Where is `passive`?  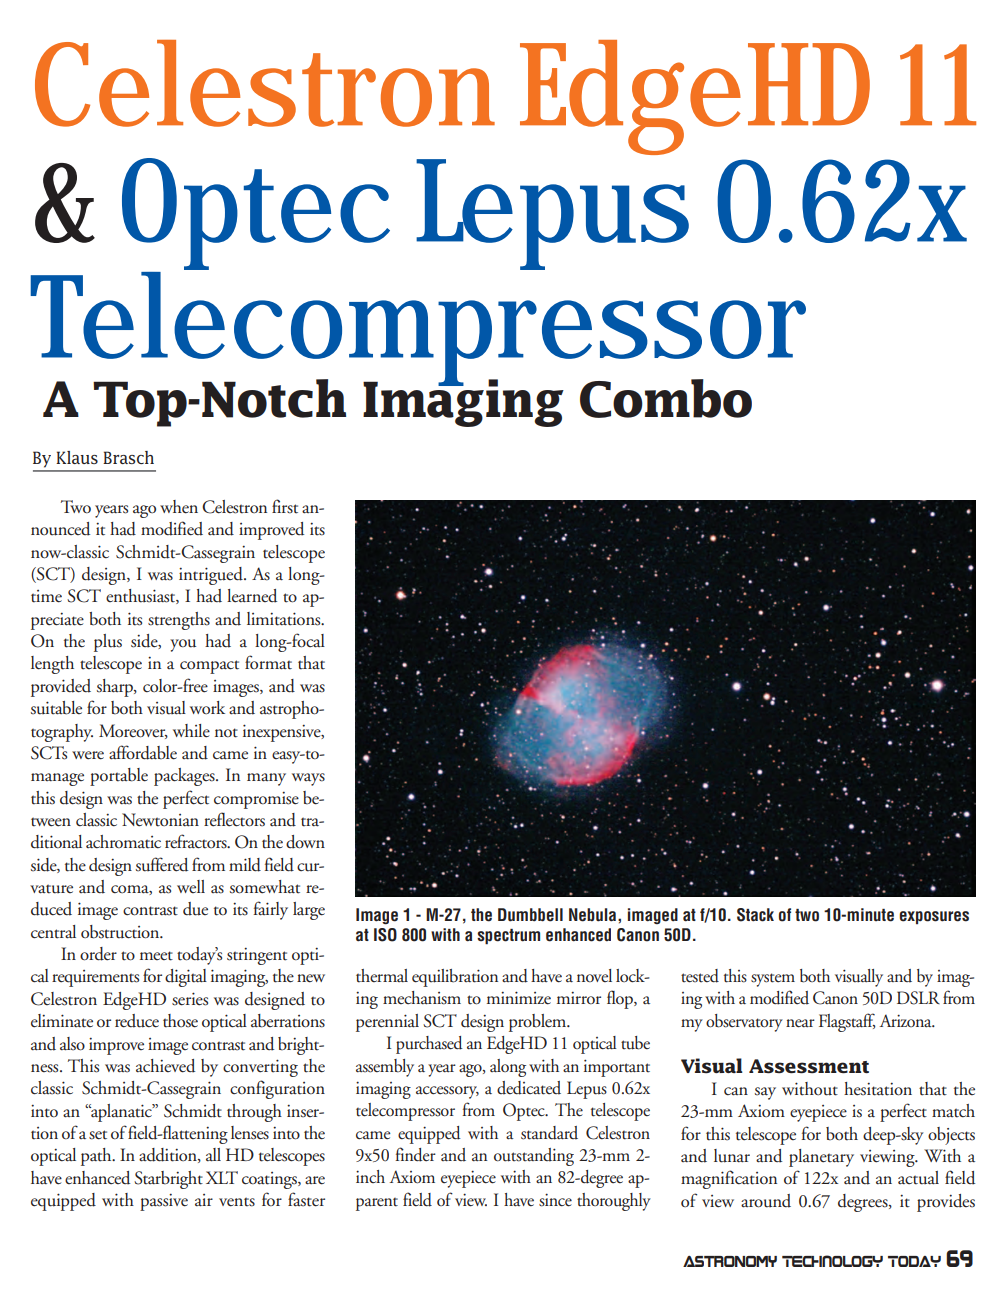 passive is located at coordinates (164, 1202).
